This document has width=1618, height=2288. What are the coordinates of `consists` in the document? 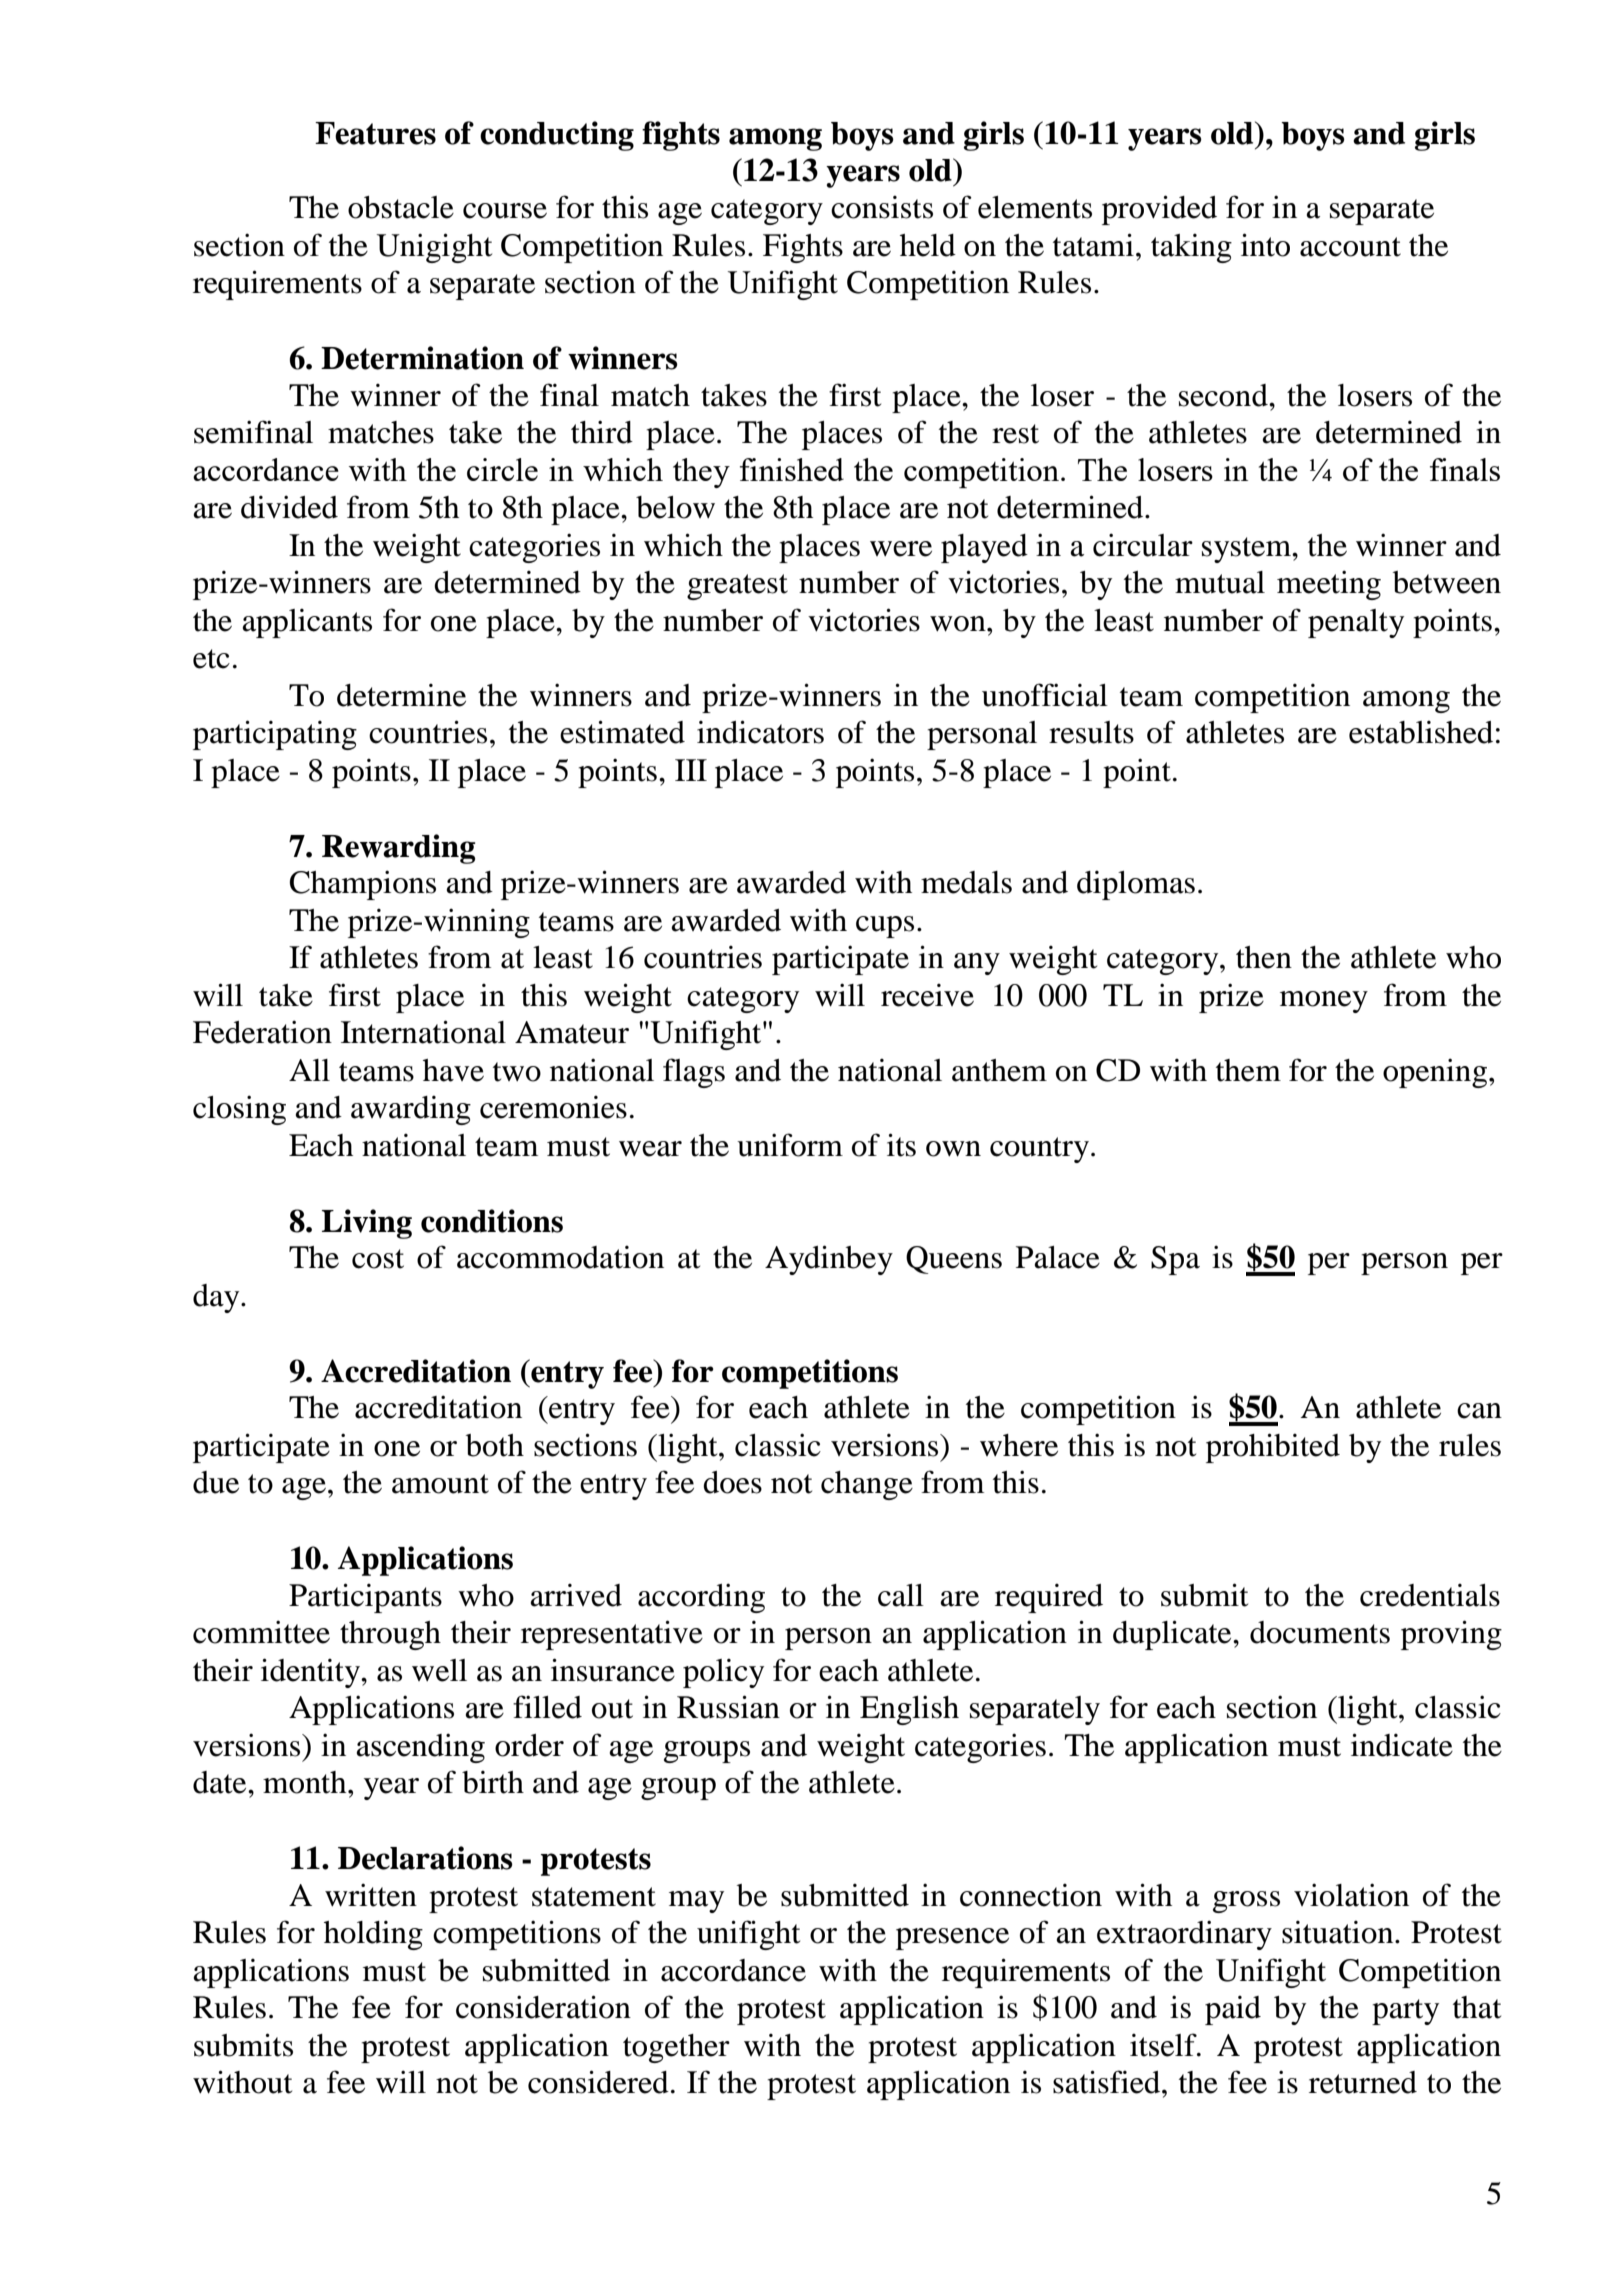 It's located at (882, 207).
